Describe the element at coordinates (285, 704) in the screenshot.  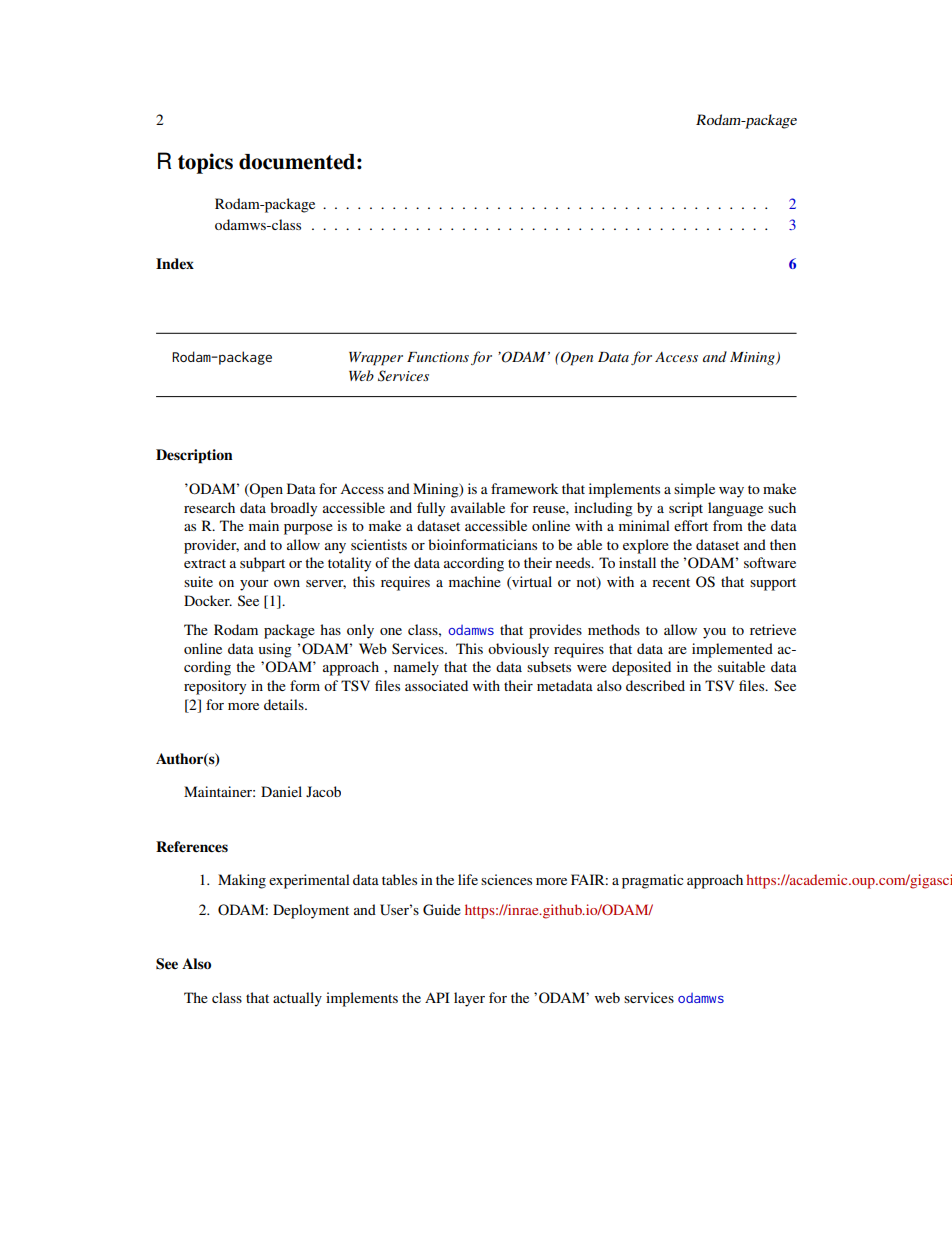
I see `details` at that location.
